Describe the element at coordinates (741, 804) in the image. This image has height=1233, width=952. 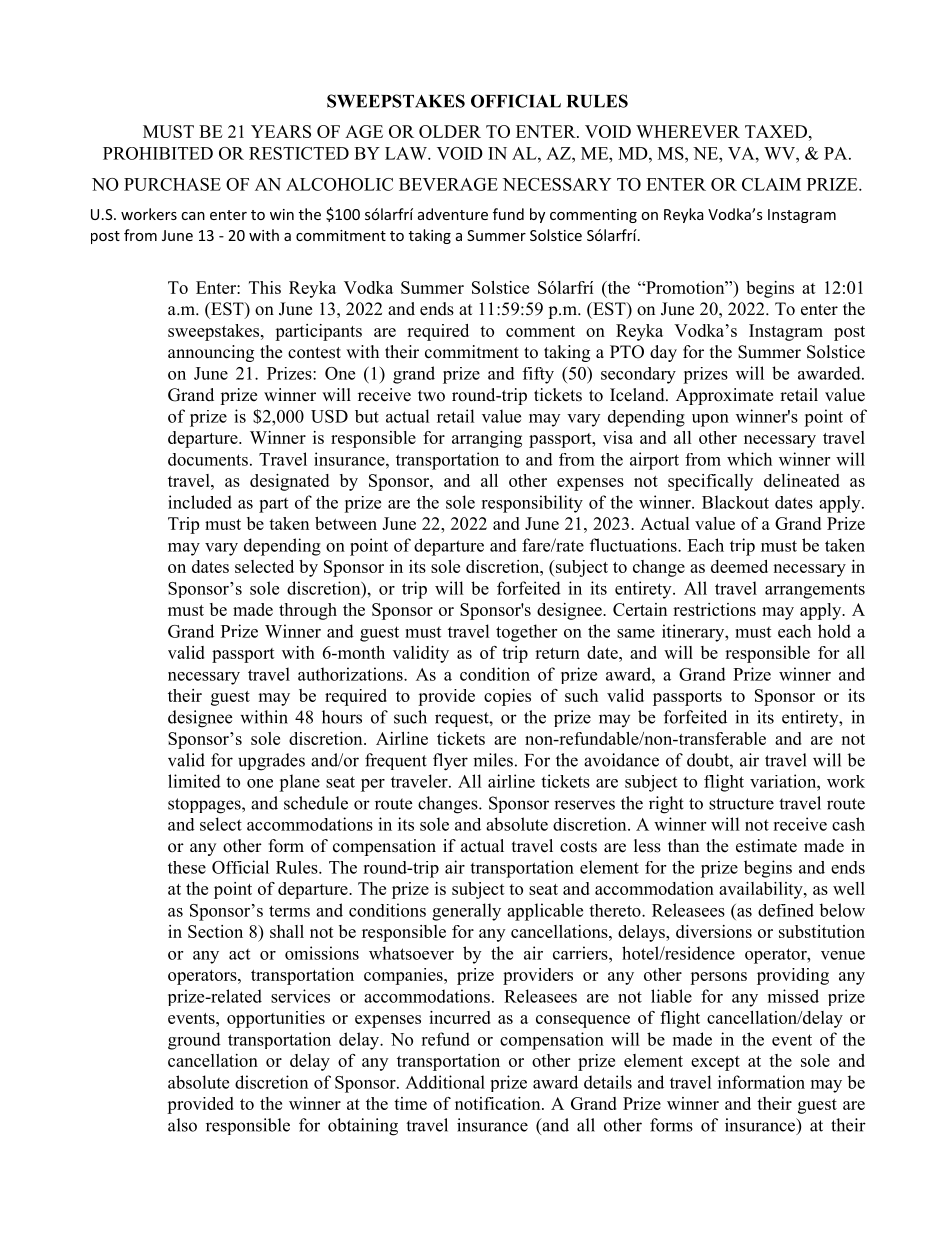
I see `structure` at that location.
